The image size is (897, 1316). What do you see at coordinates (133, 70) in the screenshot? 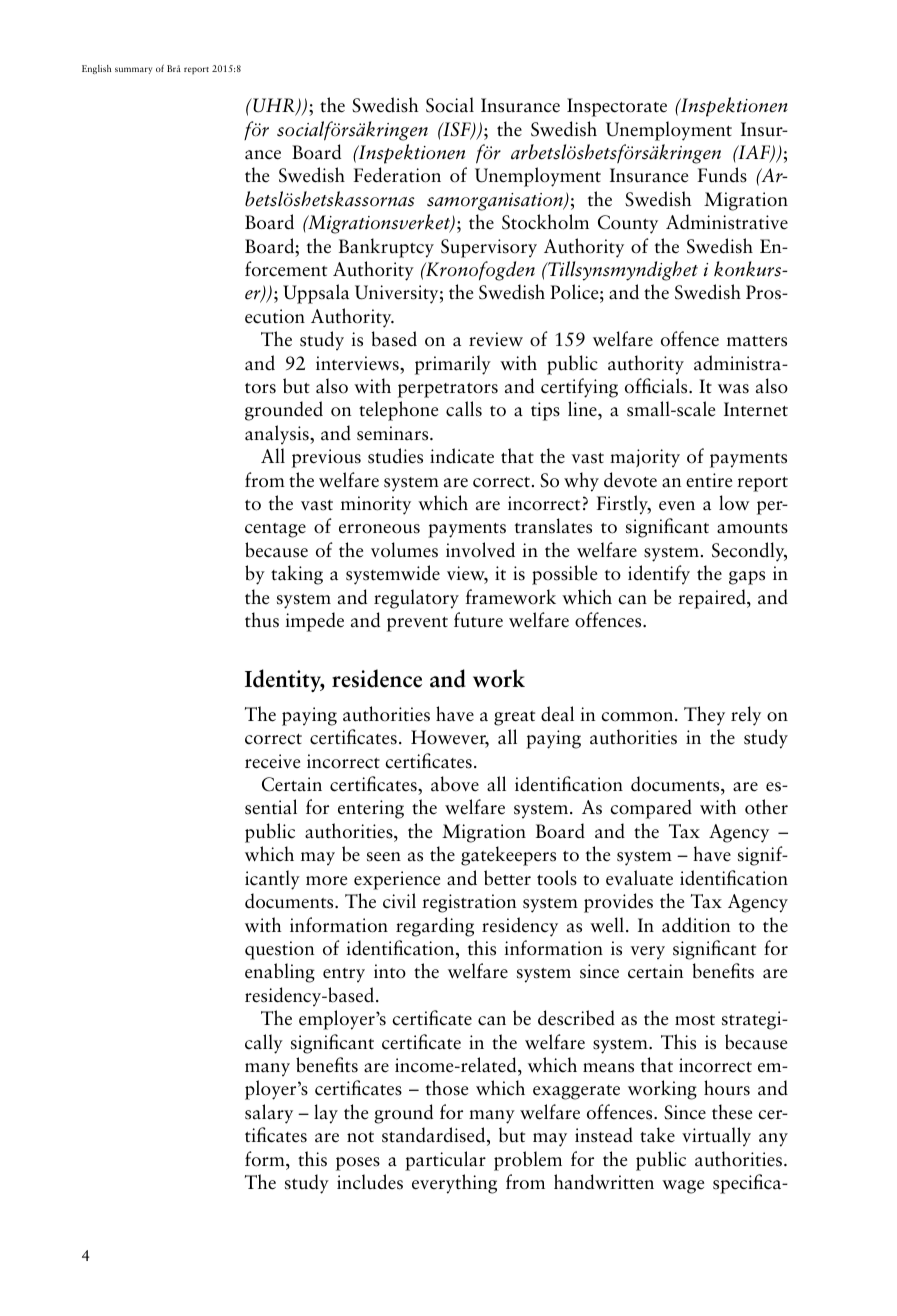
I see `summary` at bounding box center [133, 70].
